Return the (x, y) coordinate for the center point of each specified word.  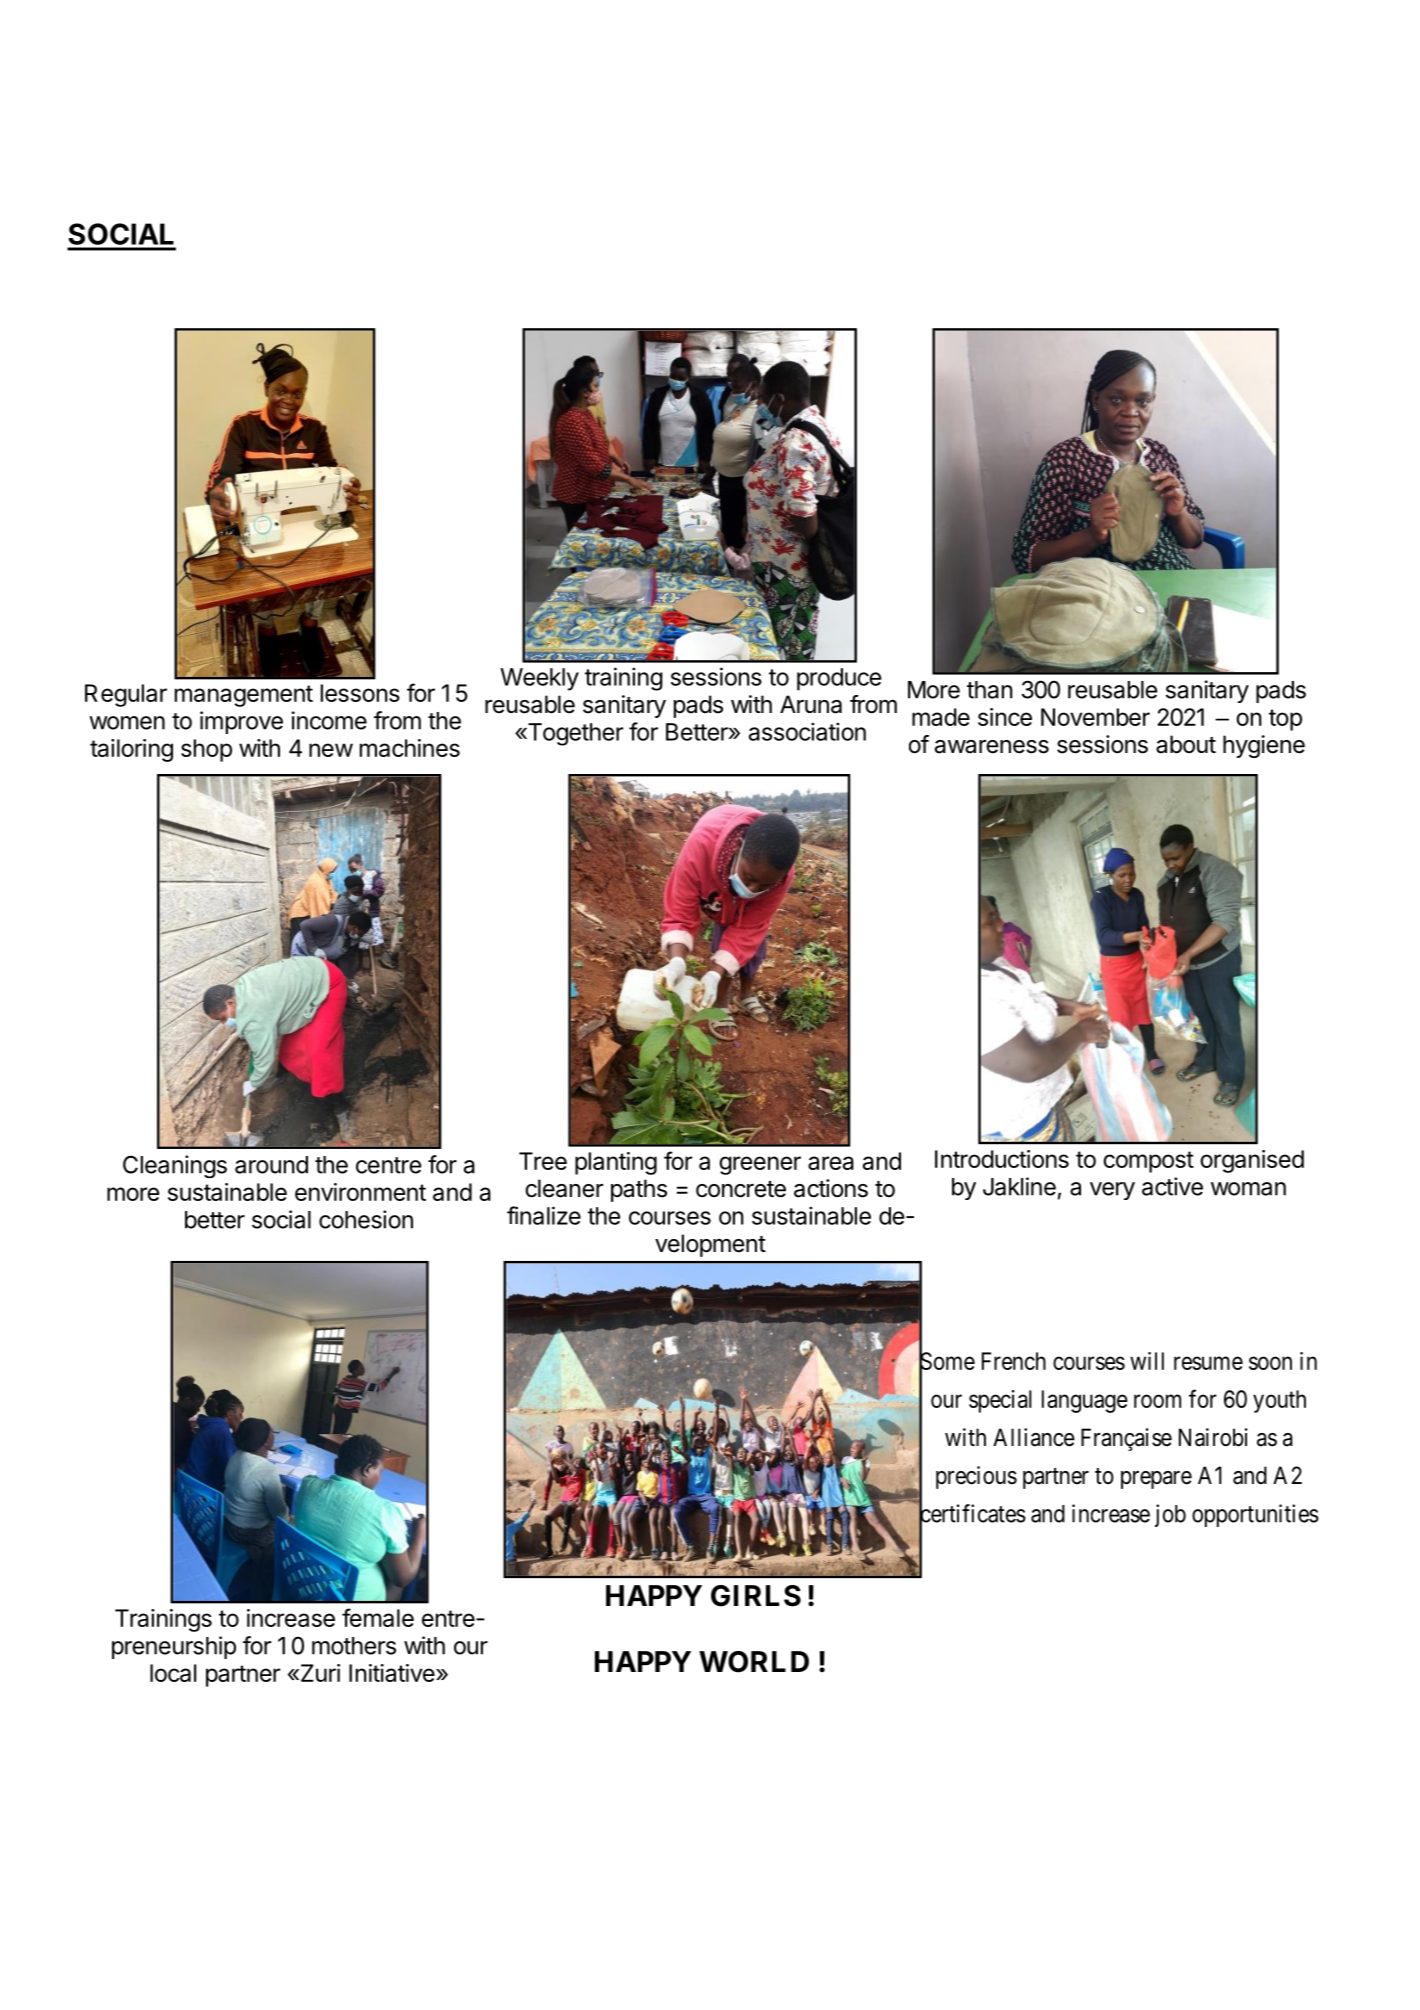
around (271, 1165)
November (1095, 717)
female (378, 1617)
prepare (1156, 1480)
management (244, 696)
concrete (741, 1189)
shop (206, 750)
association (807, 731)
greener (760, 1165)
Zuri (319, 1673)
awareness (992, 747)
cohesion (366, 1219)
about (1186, 744)
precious (976, 1477)
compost (1148, 1162)
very (1112, 1191)
